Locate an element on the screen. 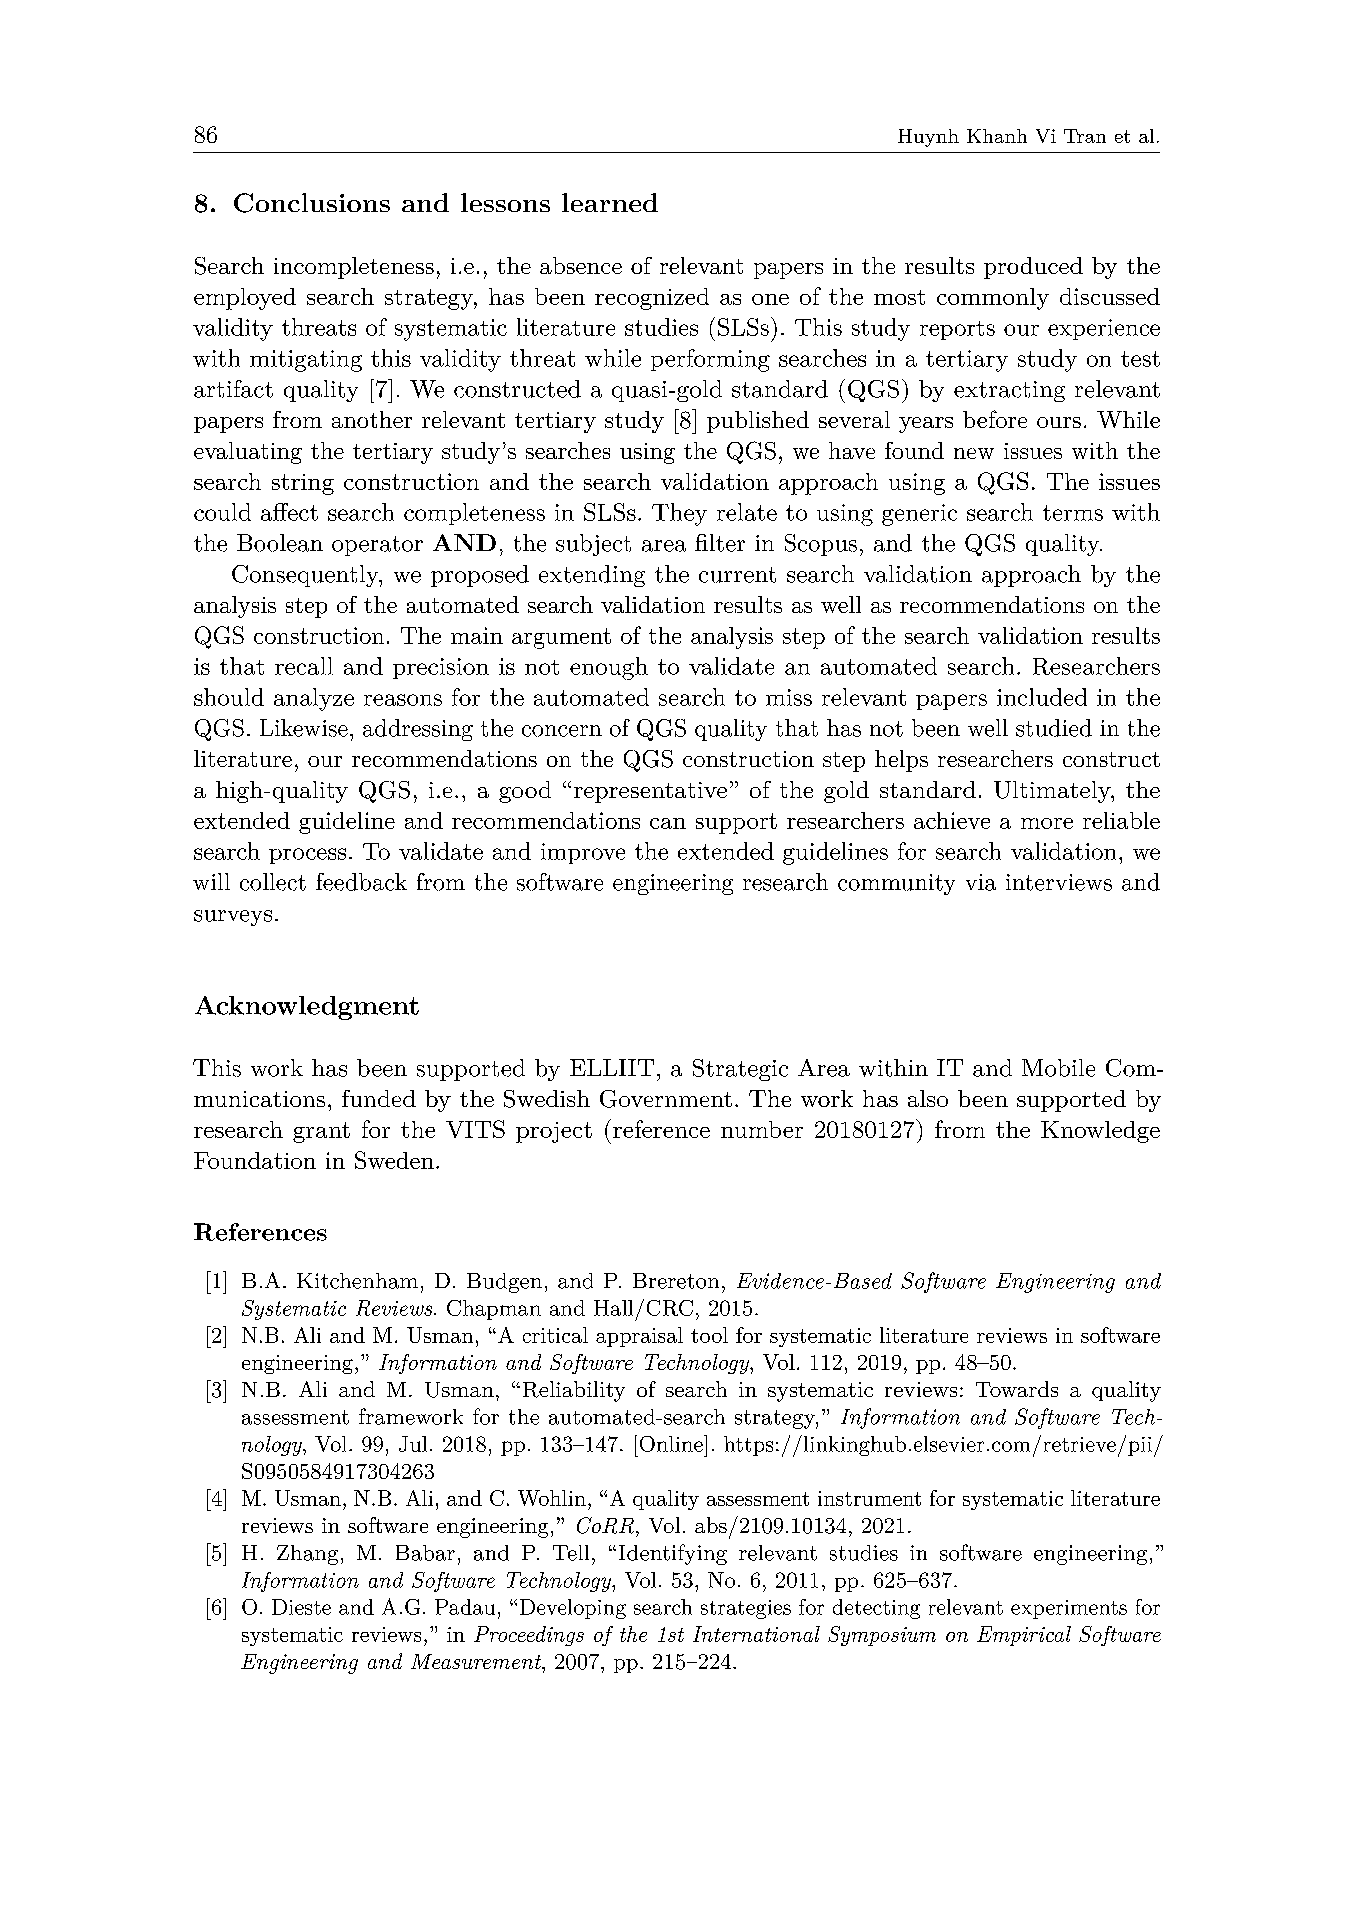  Zhang is located at coordinates (307, 1555).
